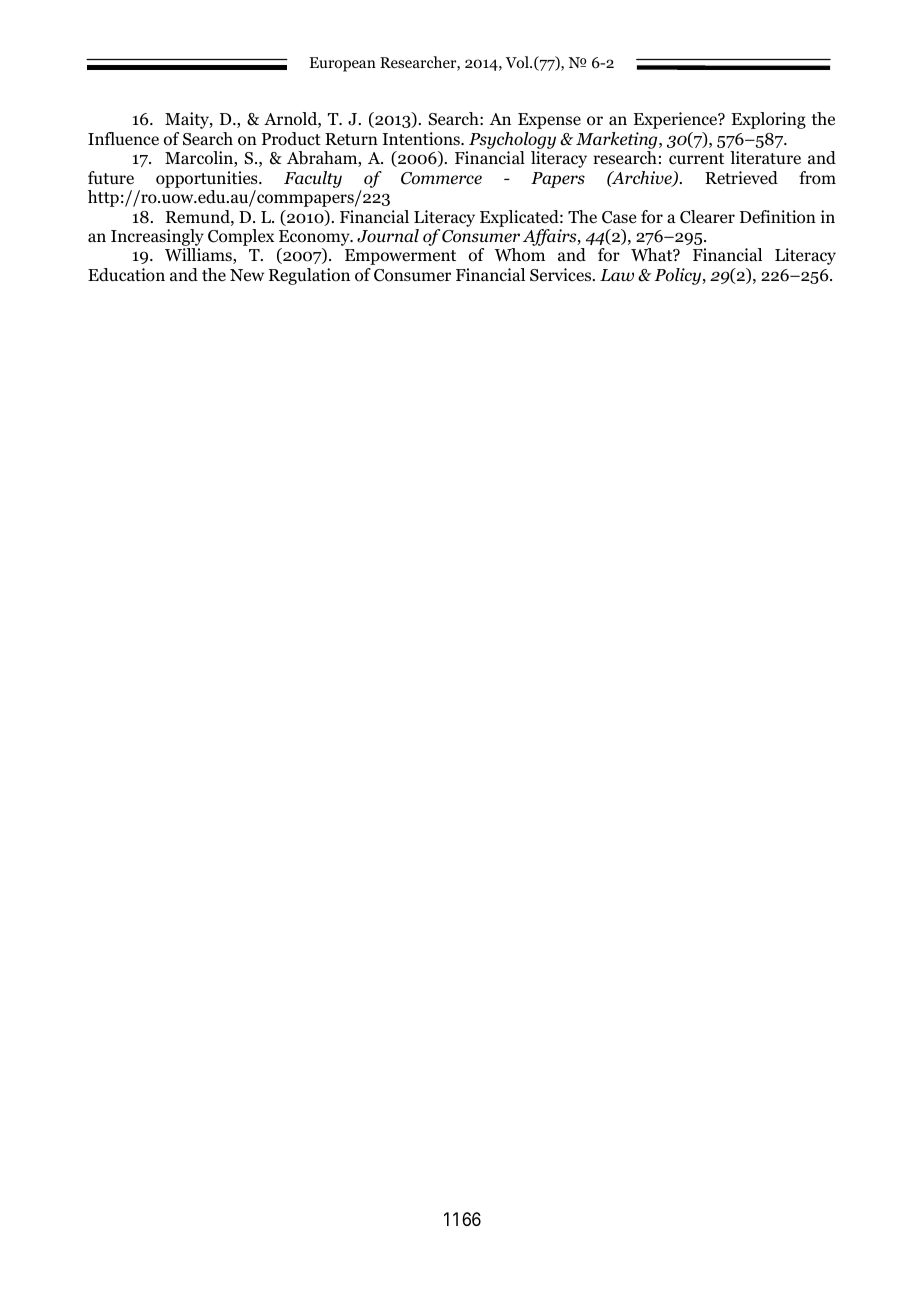  What do you see at coordinates (618, 140) in the screenshot?
I see `Marketing` at bounding box center [618, 140].
